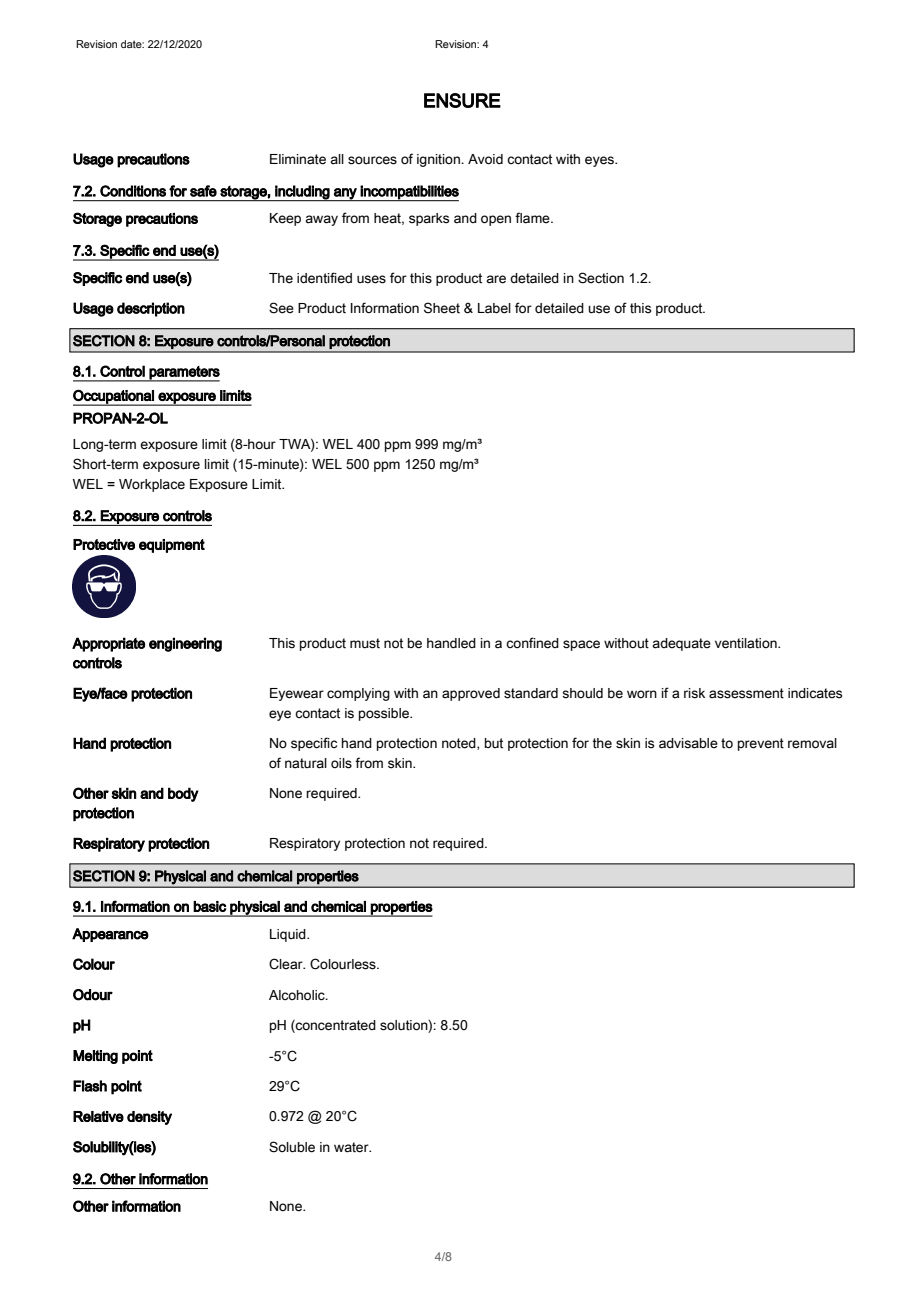 The width and height of the document is (924, 1308). What do you see at coordinates (352, 1147) in the document?
I see `water` at bounding box center [352, 1147].
